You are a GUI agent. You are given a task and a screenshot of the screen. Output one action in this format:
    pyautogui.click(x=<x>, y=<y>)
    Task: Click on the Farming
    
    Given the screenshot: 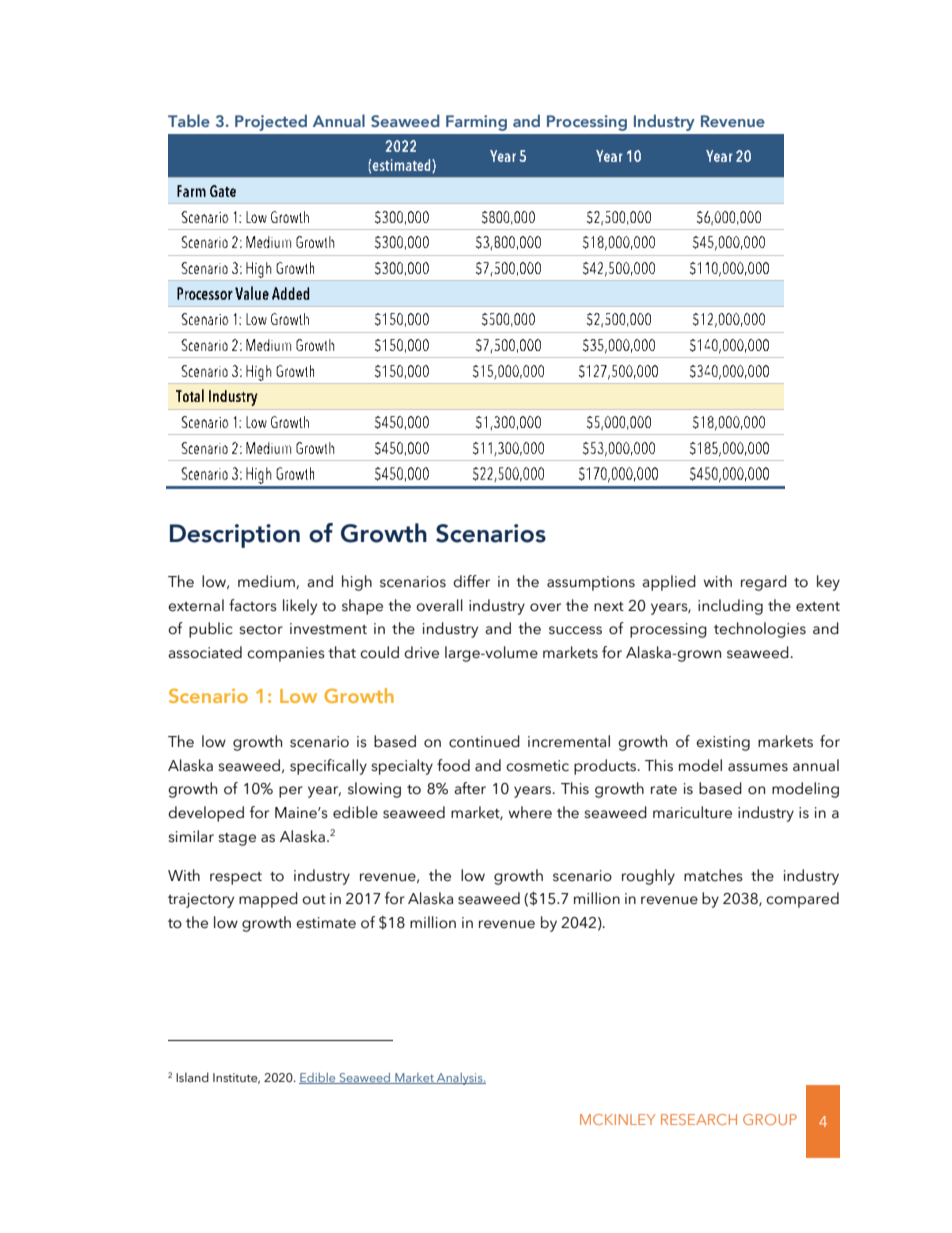 What is the action you would take?
    pyautogui.click(x=476, y=123)
